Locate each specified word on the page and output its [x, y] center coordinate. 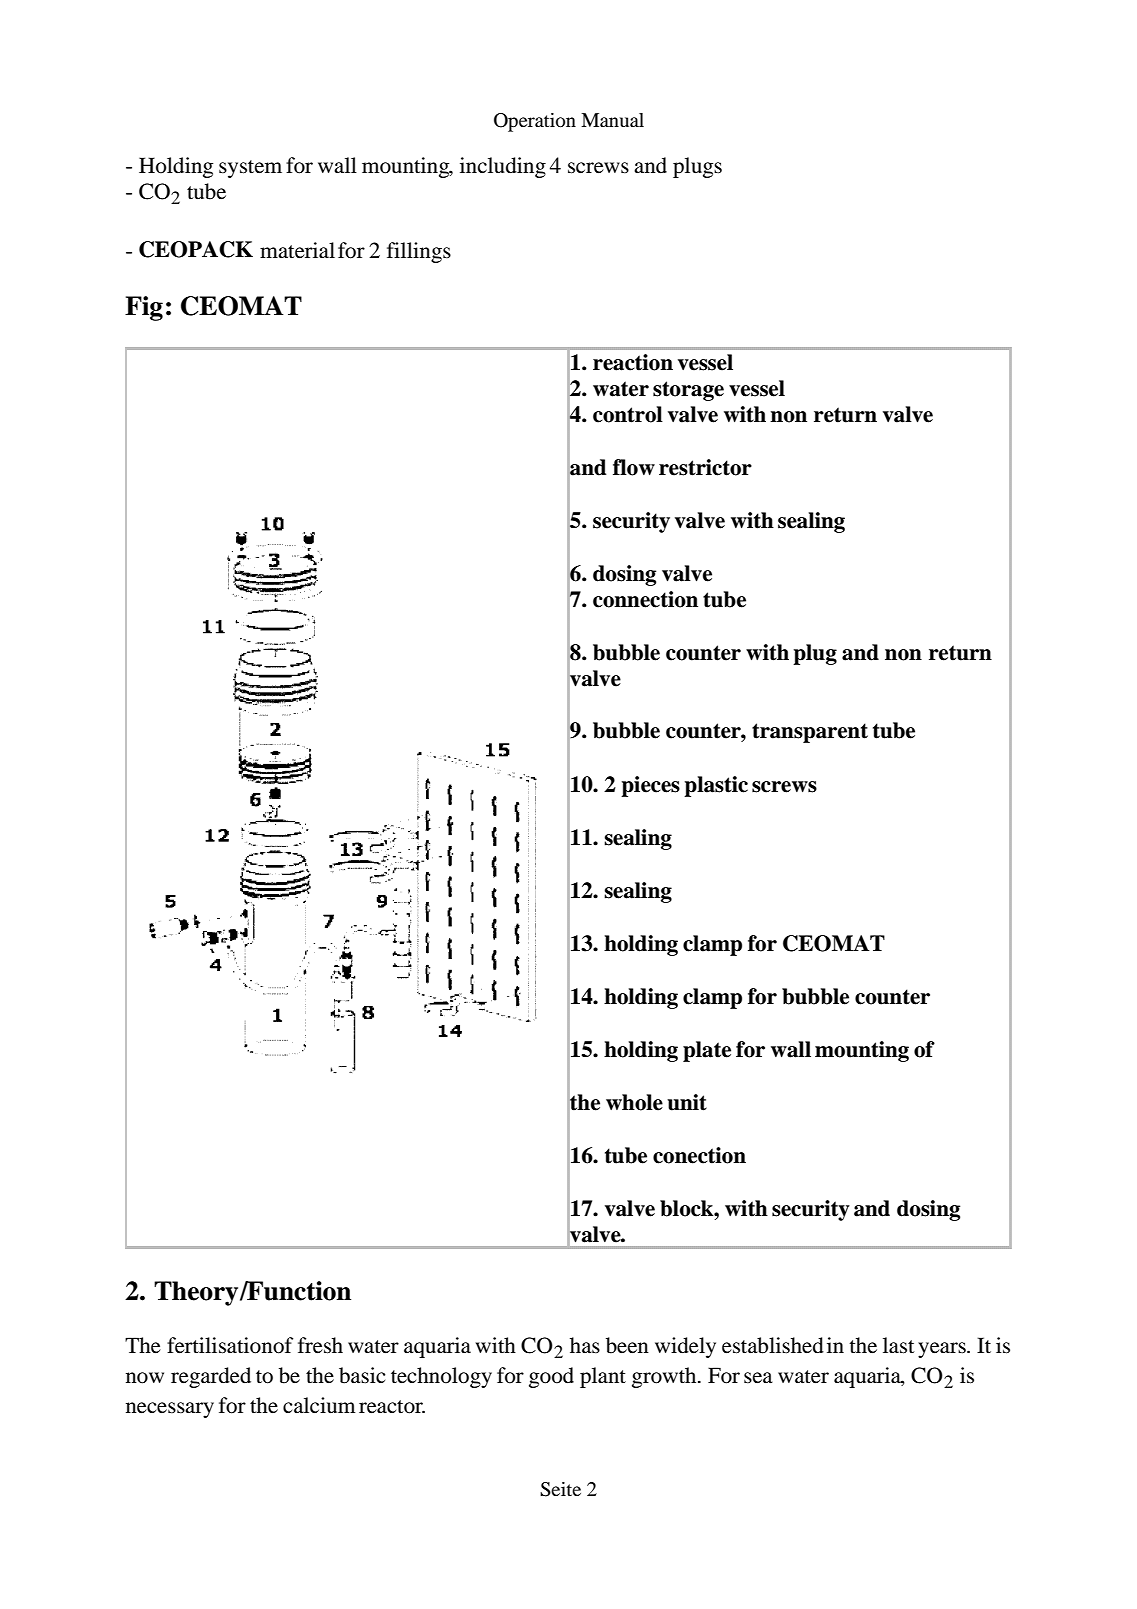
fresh [320, 1345]
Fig [144, 308]
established [773, 1345]
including [503, 167]
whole [634, 1102]
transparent [810, 733]
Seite [560, 1489]
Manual [612, 120]
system [250, 169]
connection [645, 599]
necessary [170, 1410]
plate [707, 1051]
